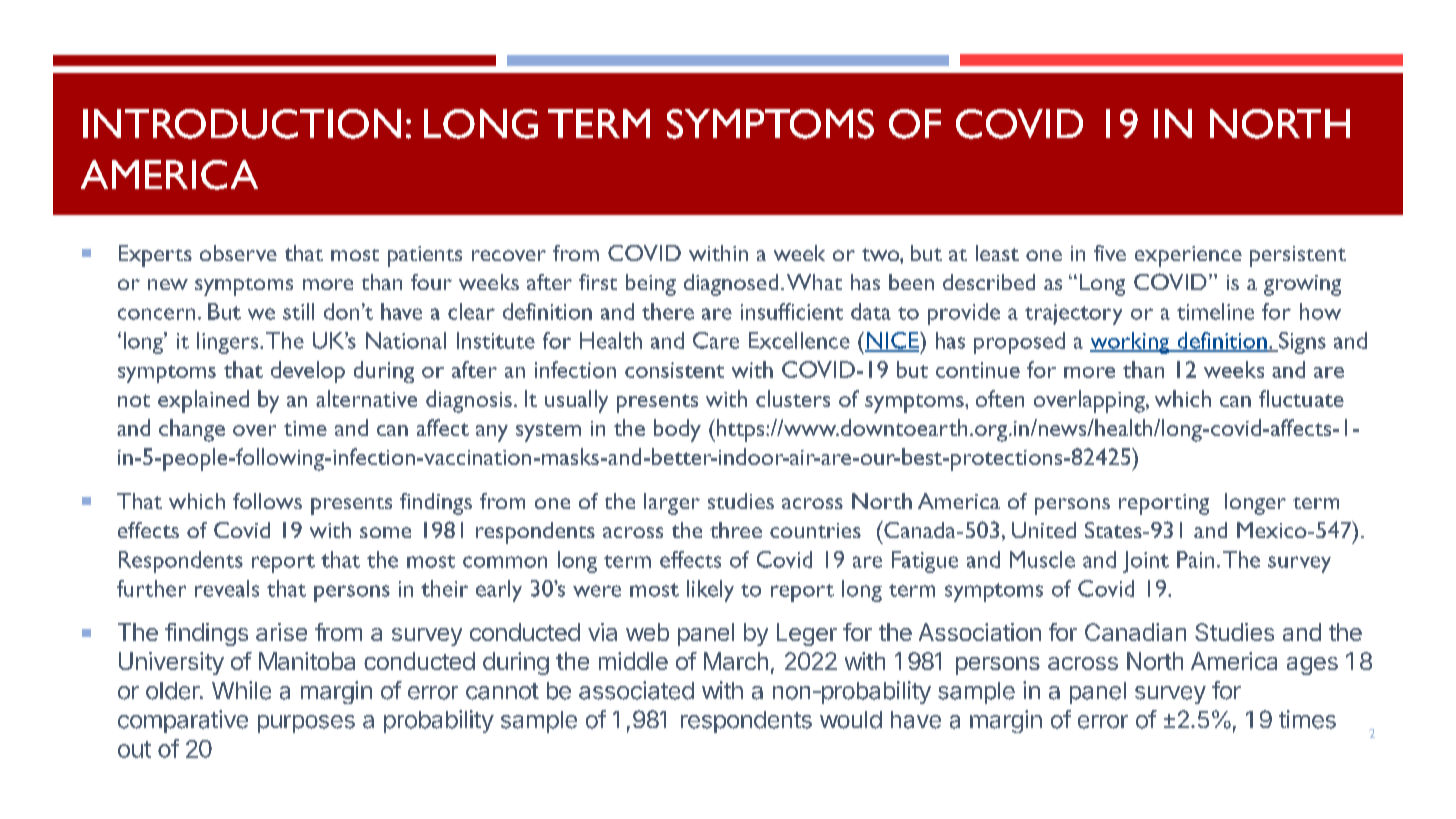 The width and height of the page is (1456, 819). I want to click on ages, so click(1312, 666).
